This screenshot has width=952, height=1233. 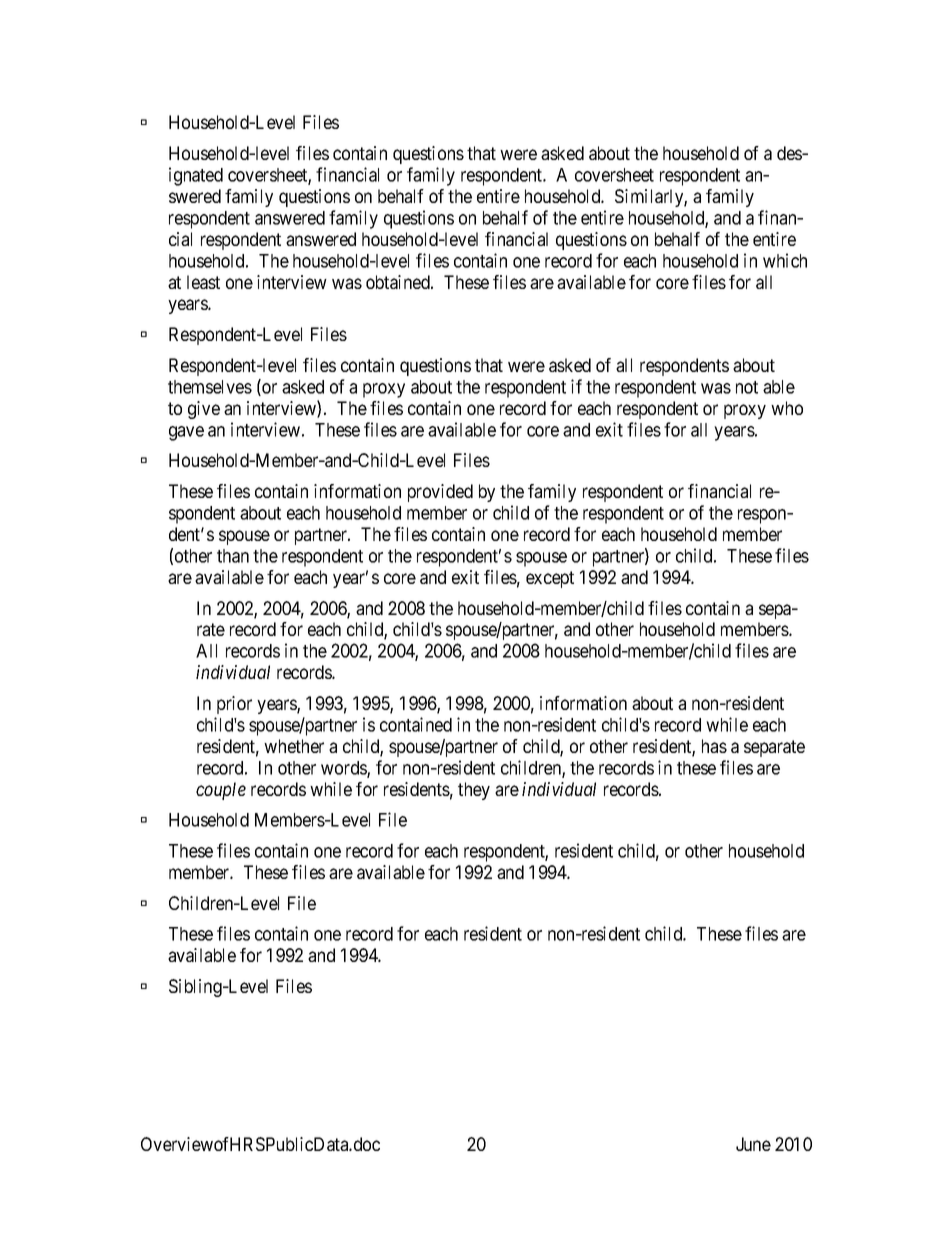 What do you see at coordinates (785, 260) in the screenshot?
I see `which` at bounding box center [785, 260].
